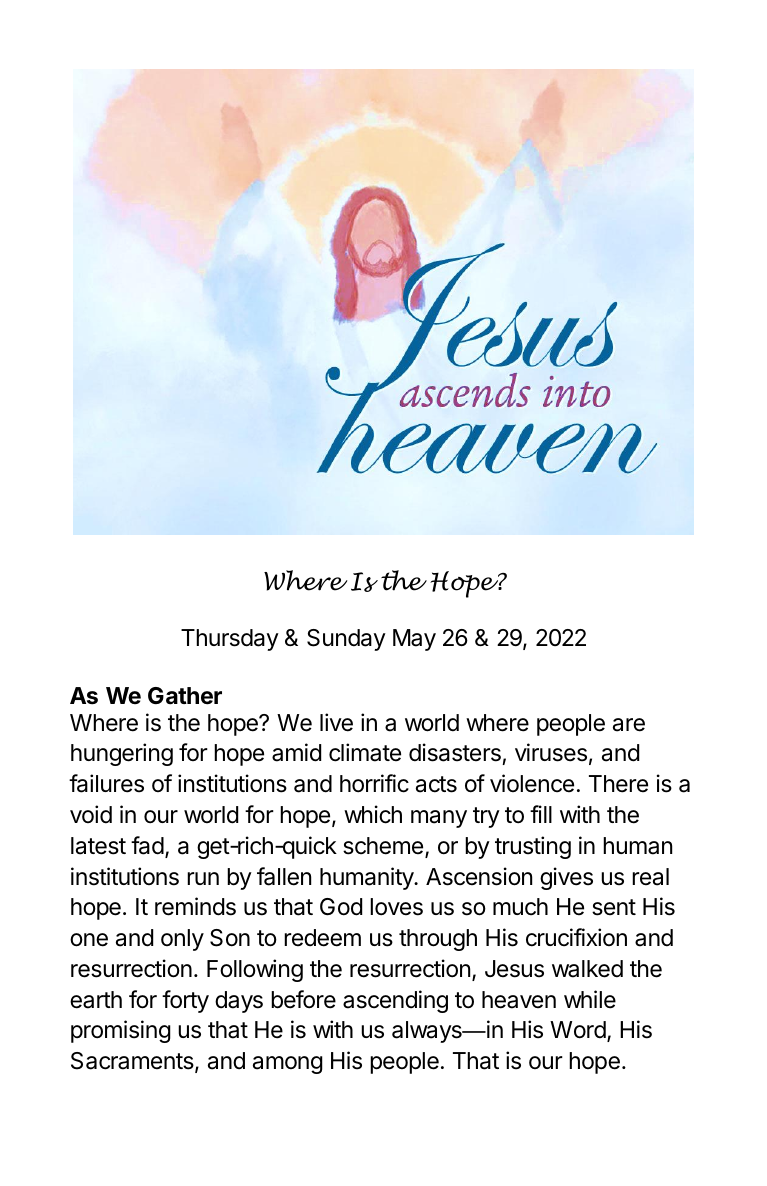  I want to click on crucifixion, so click(576, 937).
